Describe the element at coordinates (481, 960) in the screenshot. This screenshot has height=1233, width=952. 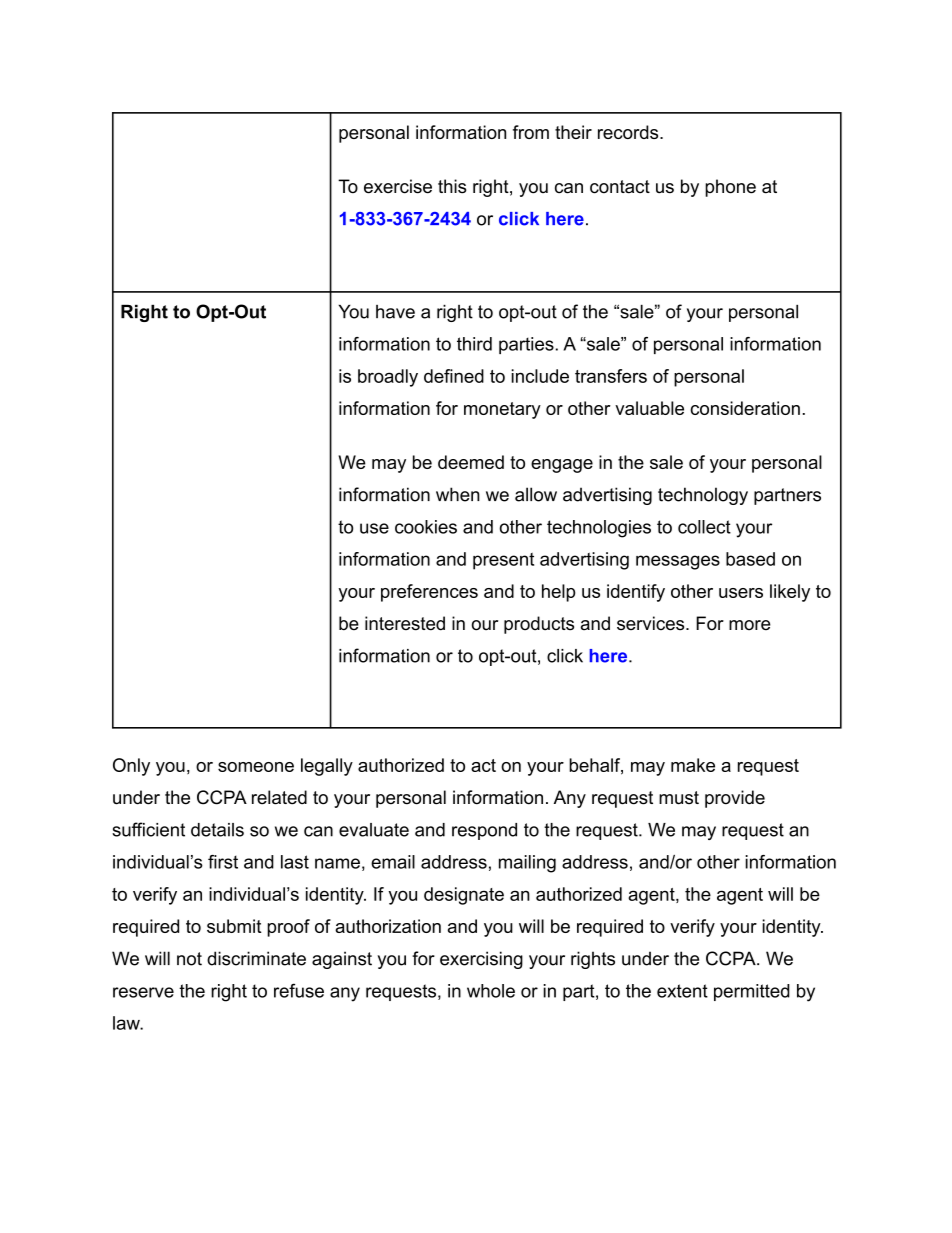
I see `exercising` at that location.
